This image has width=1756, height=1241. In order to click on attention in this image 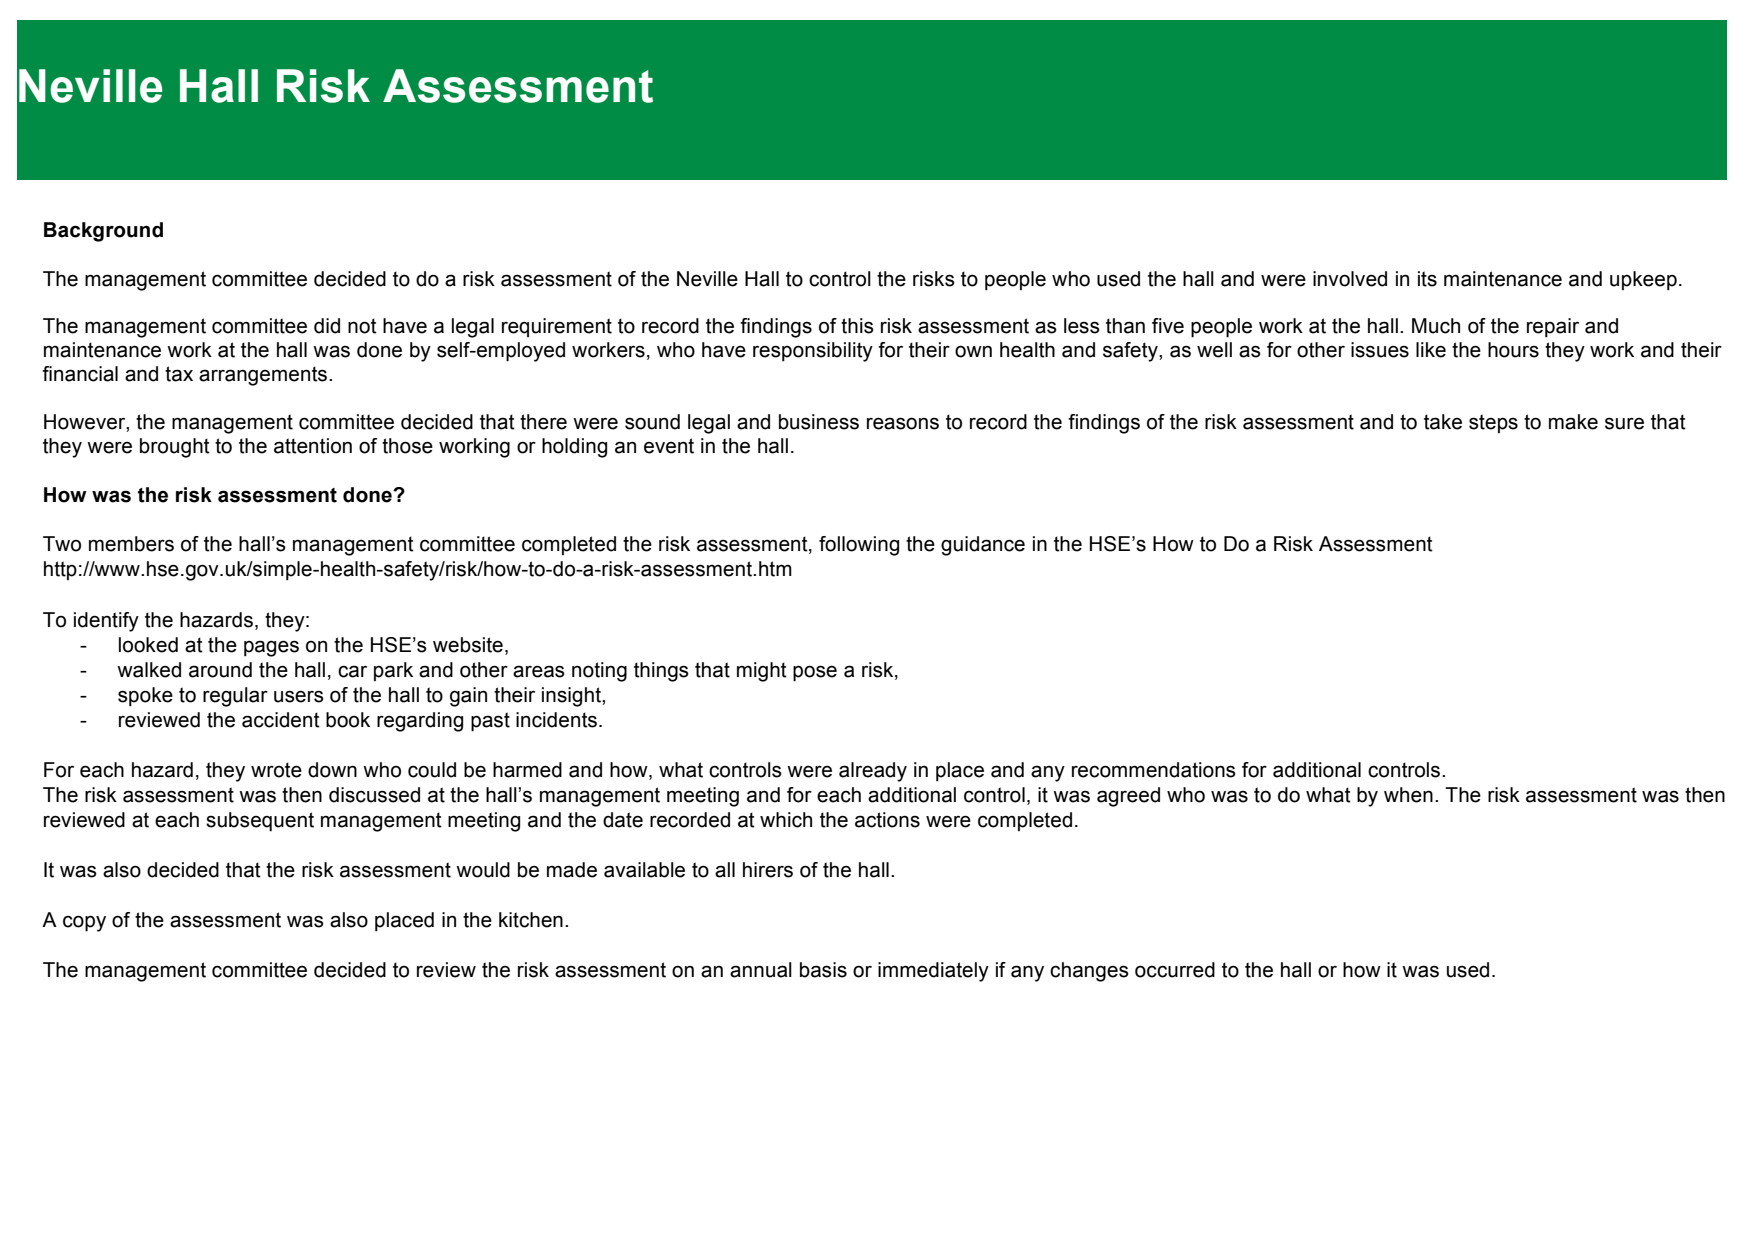, I will do `click(313, 446)`.
